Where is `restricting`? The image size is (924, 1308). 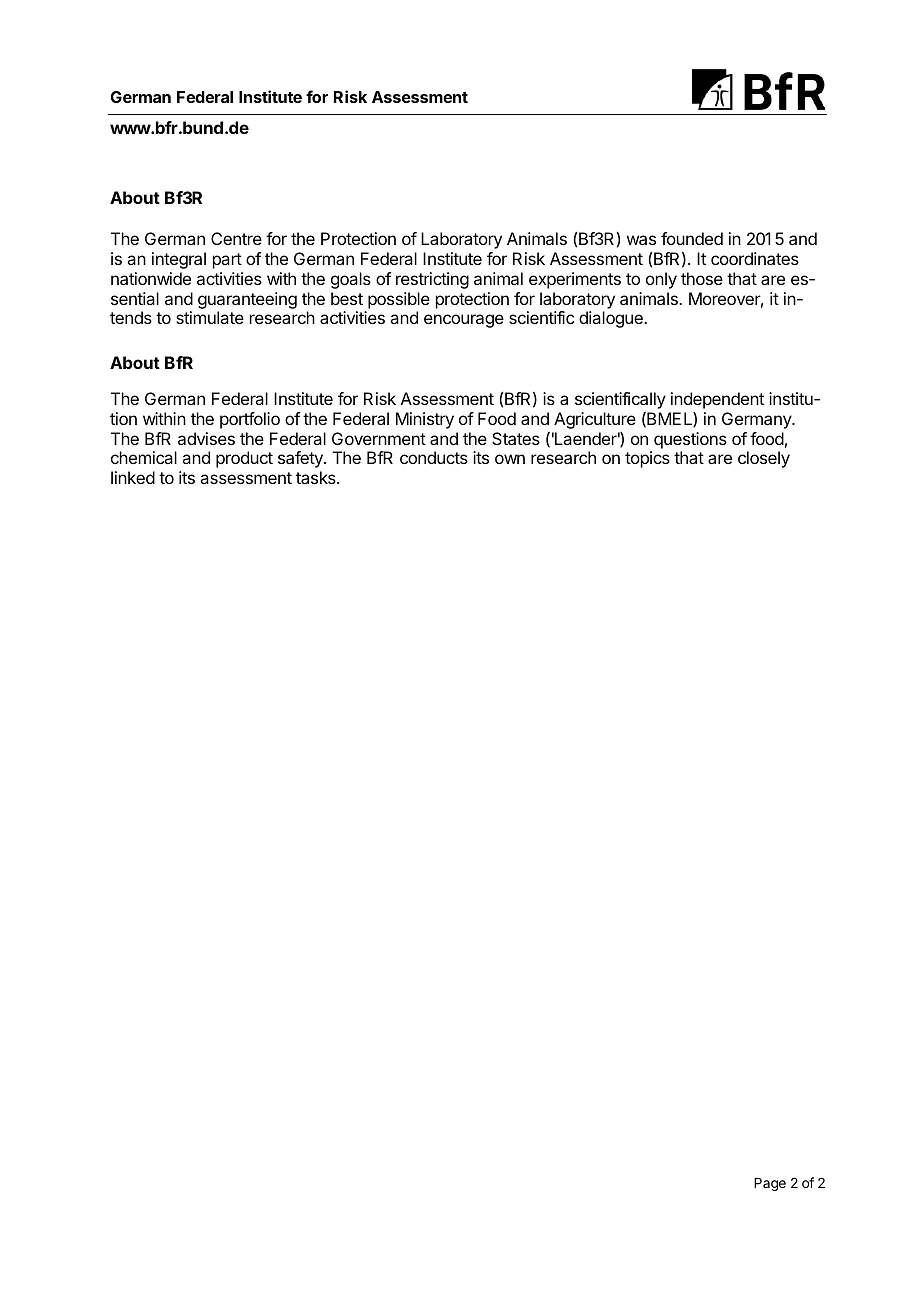 restricting is located at coordinates (432, 280).
